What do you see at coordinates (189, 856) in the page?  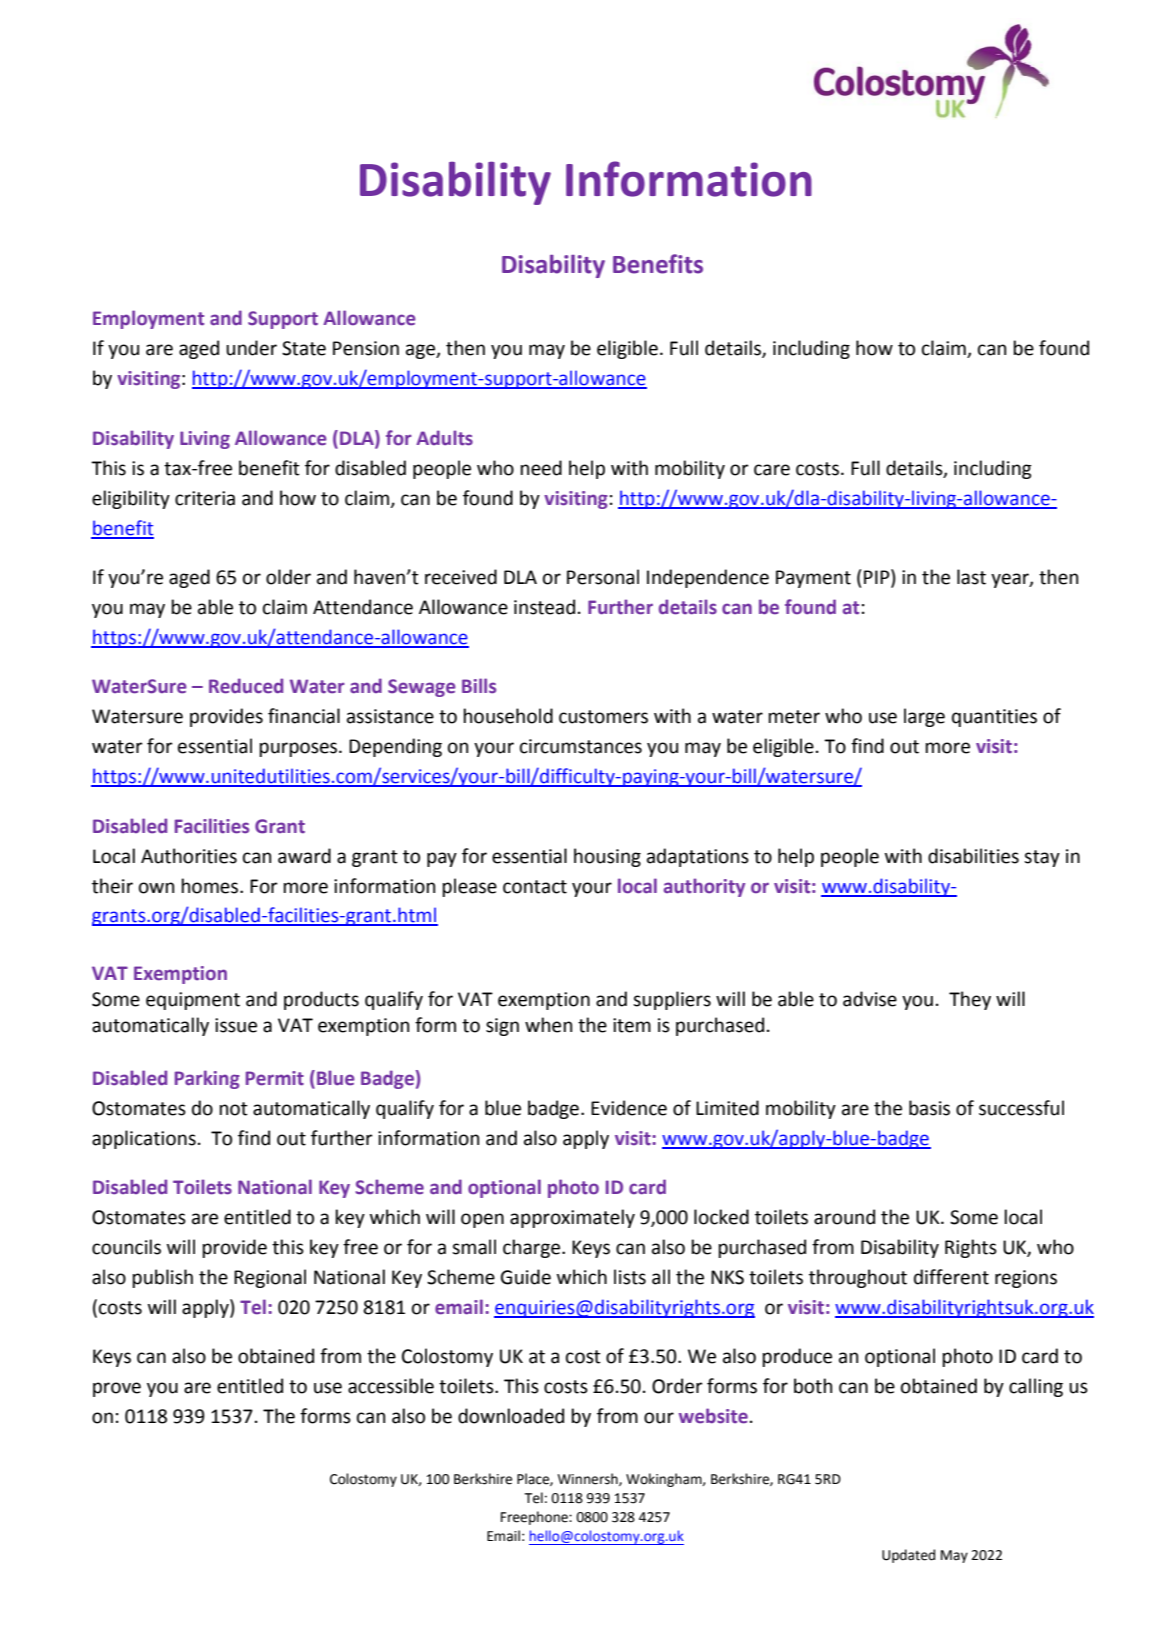 I see `Authorities` at bounding box center [189, 856].
